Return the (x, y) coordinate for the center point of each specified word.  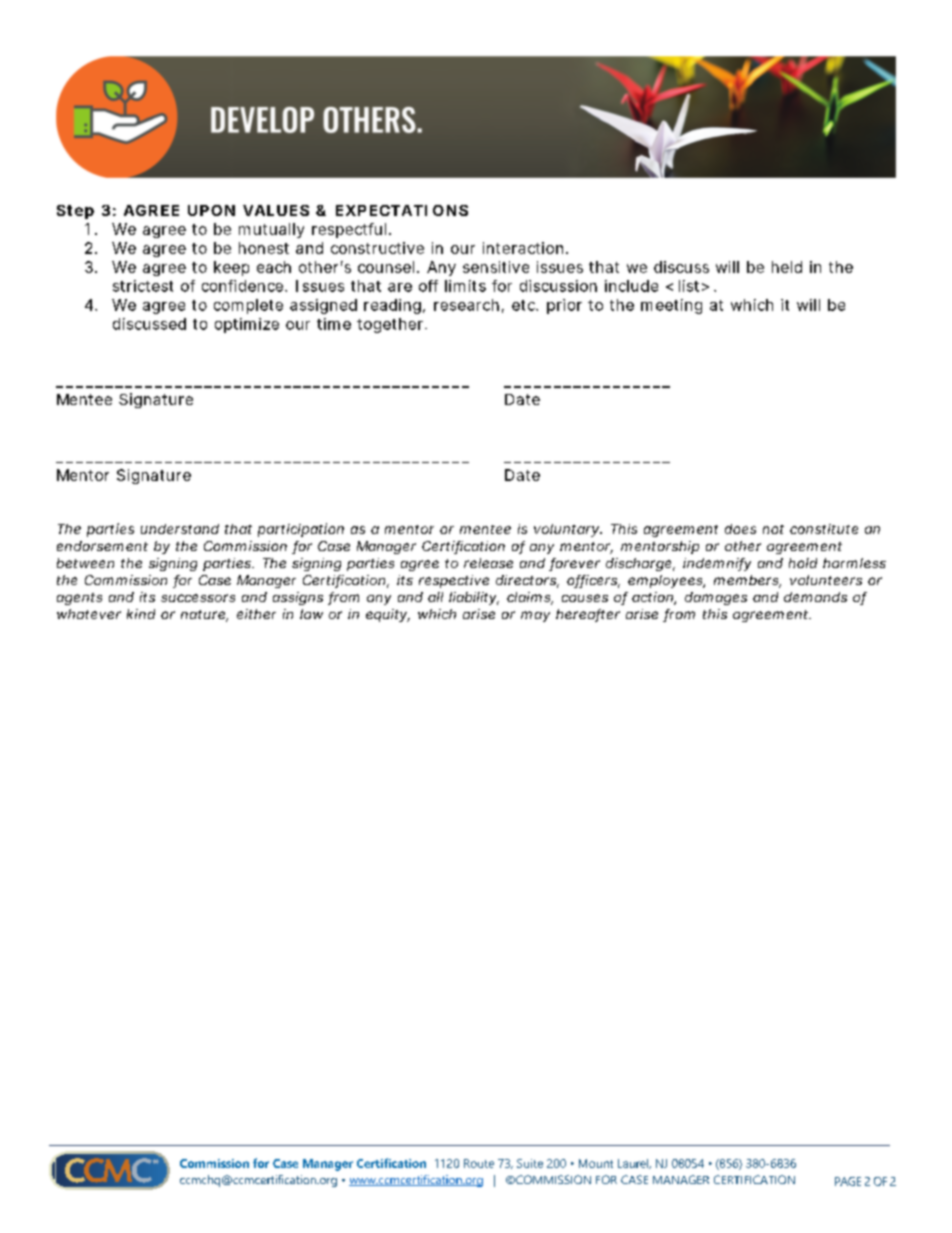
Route (479, 1163)
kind (141, 614)
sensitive (496, 267)
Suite (530, 1163)
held (787, 267)
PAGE (848, 1181)
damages (716, 598)
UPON (211, 210)
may (535, 616)
